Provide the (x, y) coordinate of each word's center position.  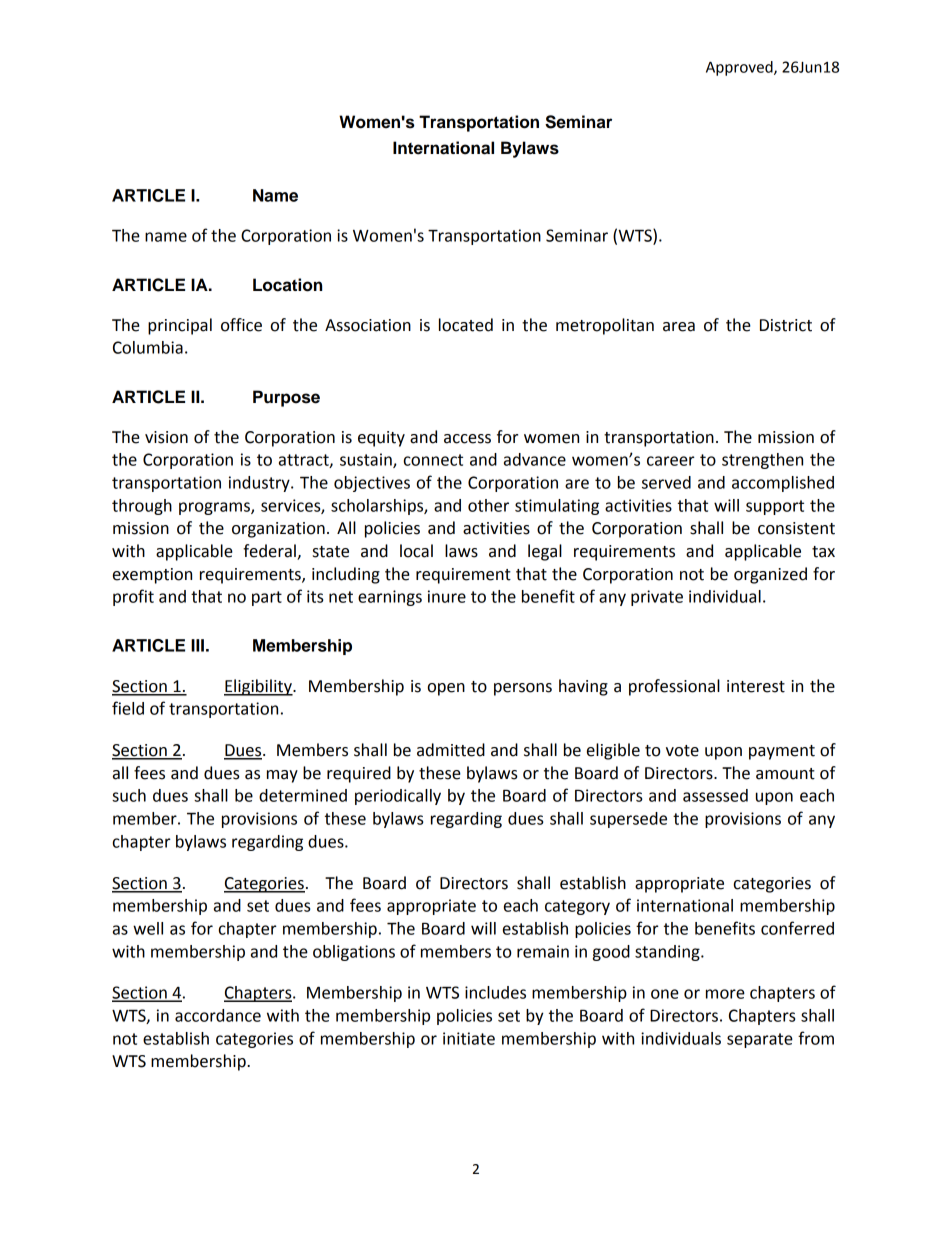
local (416, 551)
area (679, 327)
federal (270, 552)
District (786, 325)
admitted (451, 750)
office (241, 325)
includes (495, 992)
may (282, 776)
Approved (740, 68)
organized (770, 575)
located (466, 325)
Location (287, 285)
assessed (715, 795)
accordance (218, 1015)
